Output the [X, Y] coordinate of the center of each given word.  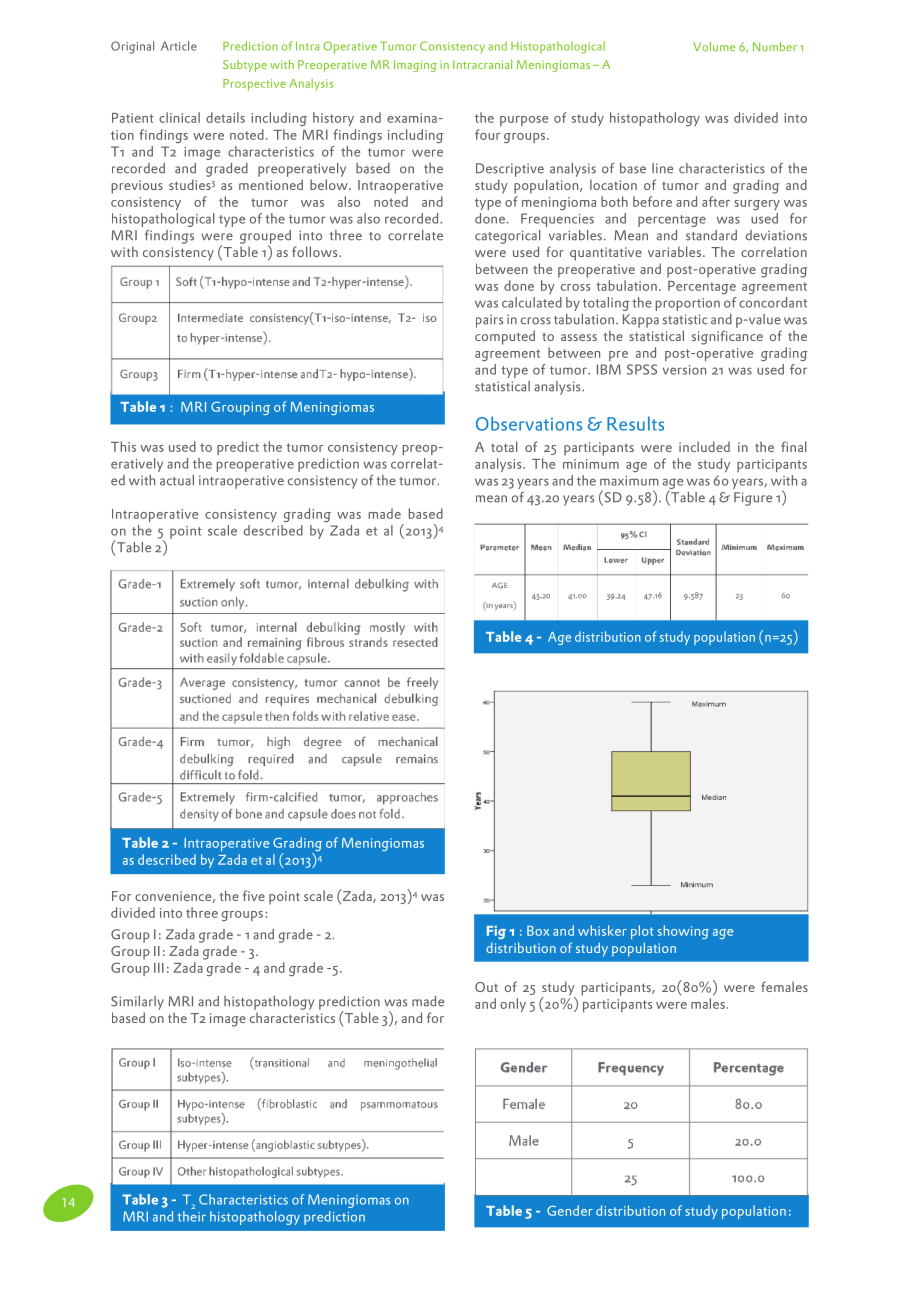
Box [538, 931]
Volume [714, 46]
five [254, 895]
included [704, 446]
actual [177, 480]
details [225, 117]
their [192, 1216]
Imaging [415, 66]
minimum [591, 464]
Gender [570, 1210]
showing [683, 932]
